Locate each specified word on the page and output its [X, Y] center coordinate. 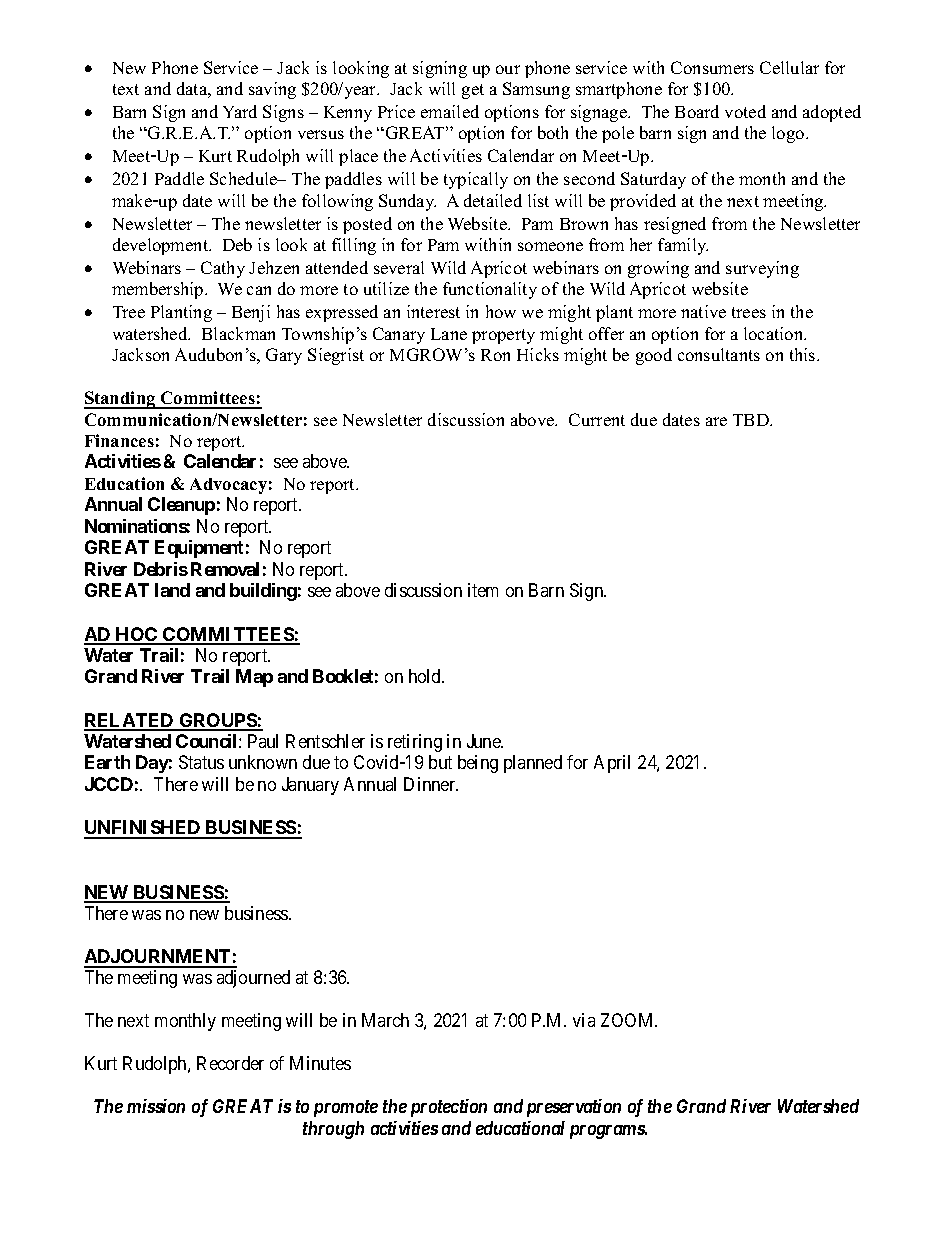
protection [449, 1108]
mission [156, 1106]
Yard [240, 111]
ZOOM [629, 1020]
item [483, 590]
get [473, 91]
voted [745, 111]
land [172, 590]
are [716, 421]
